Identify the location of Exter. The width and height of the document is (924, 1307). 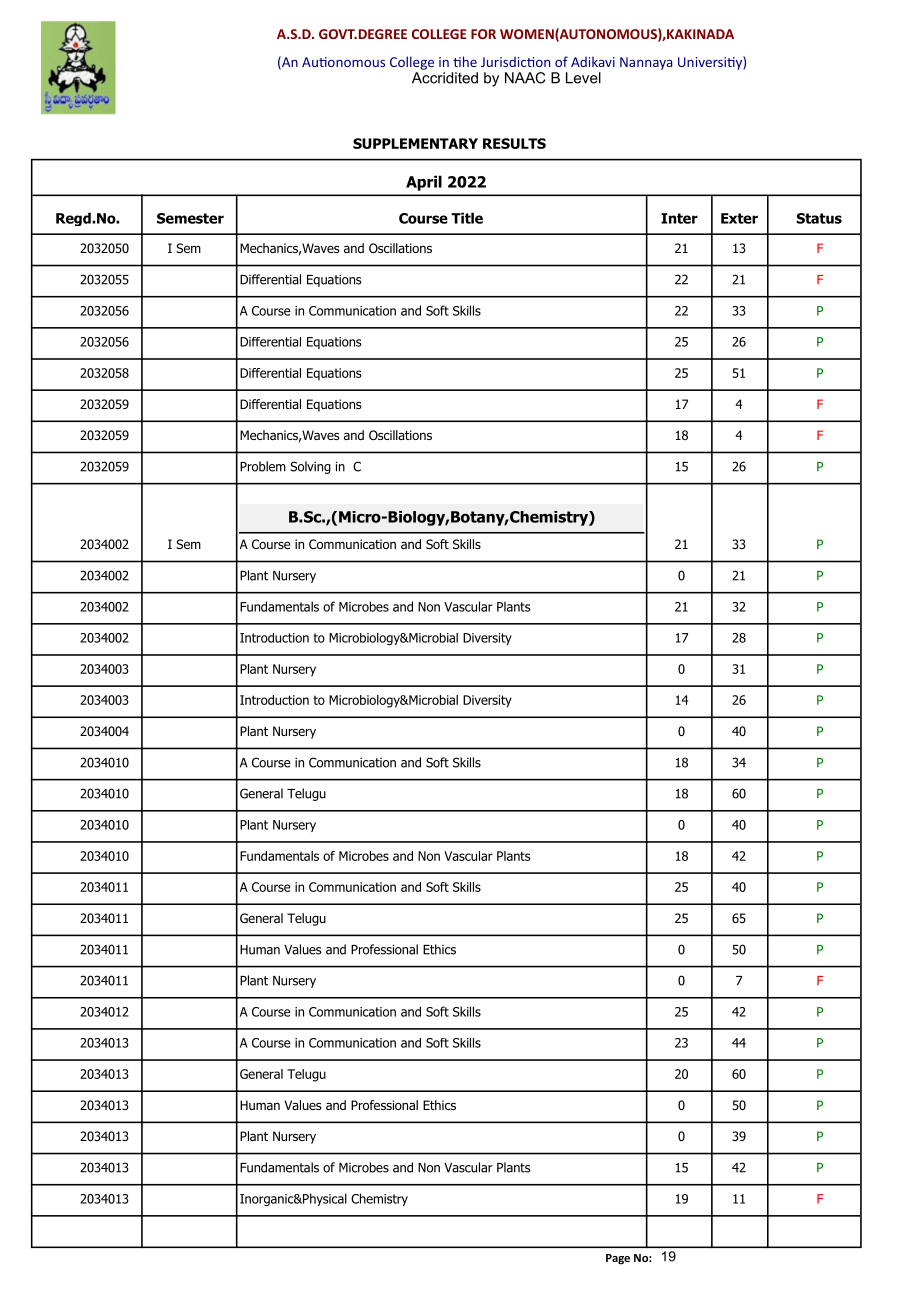
(739, 218).
